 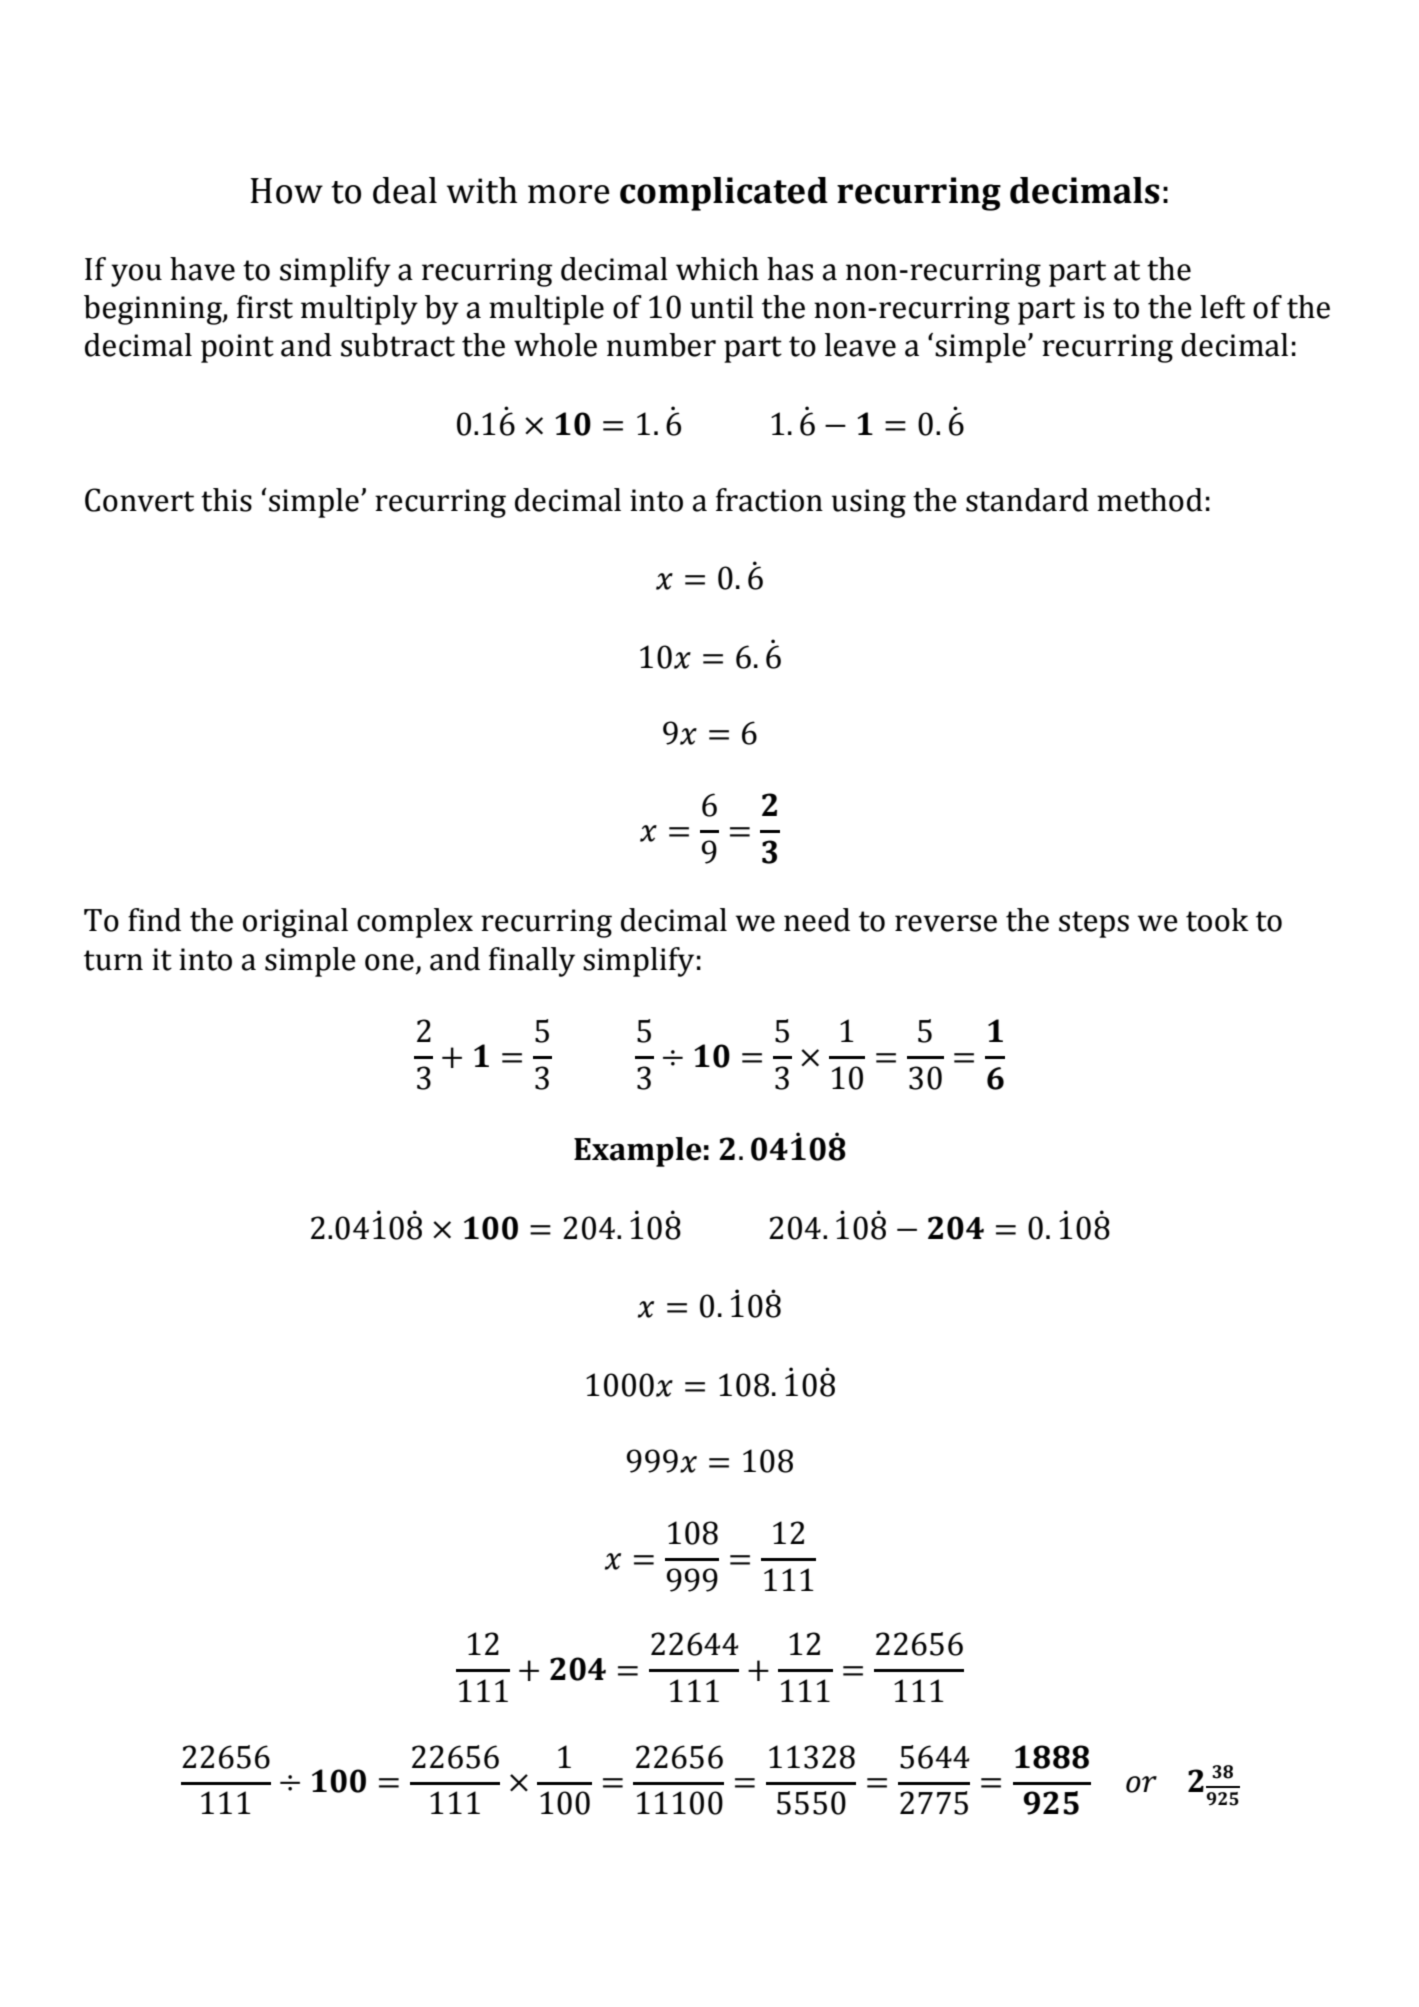 What do you see at coordinates (1150, 500) in the screenshot?
I see `method` at bounding box center [1150, 500].
